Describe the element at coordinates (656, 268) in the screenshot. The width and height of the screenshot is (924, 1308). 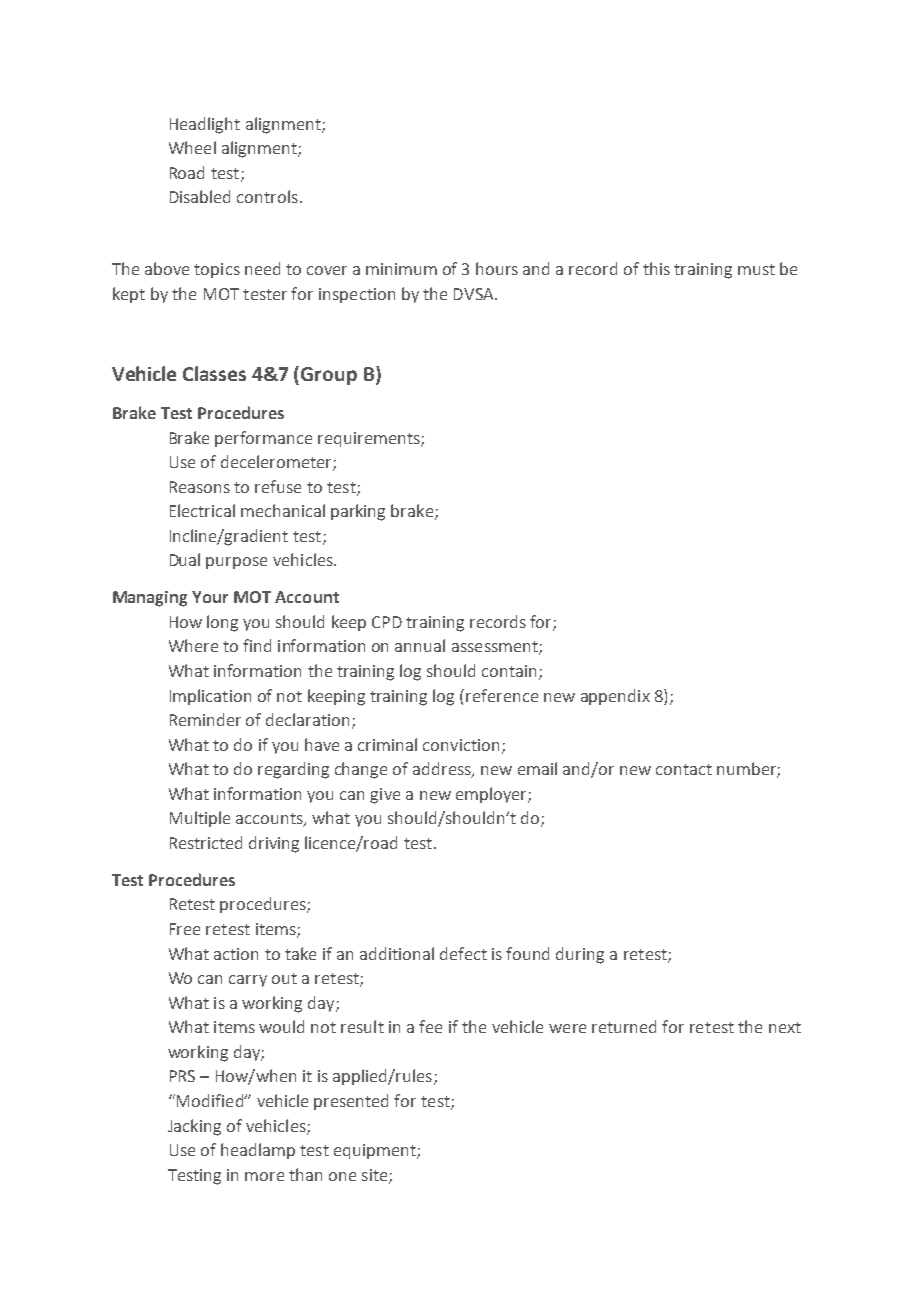
I see `this` at that location.
